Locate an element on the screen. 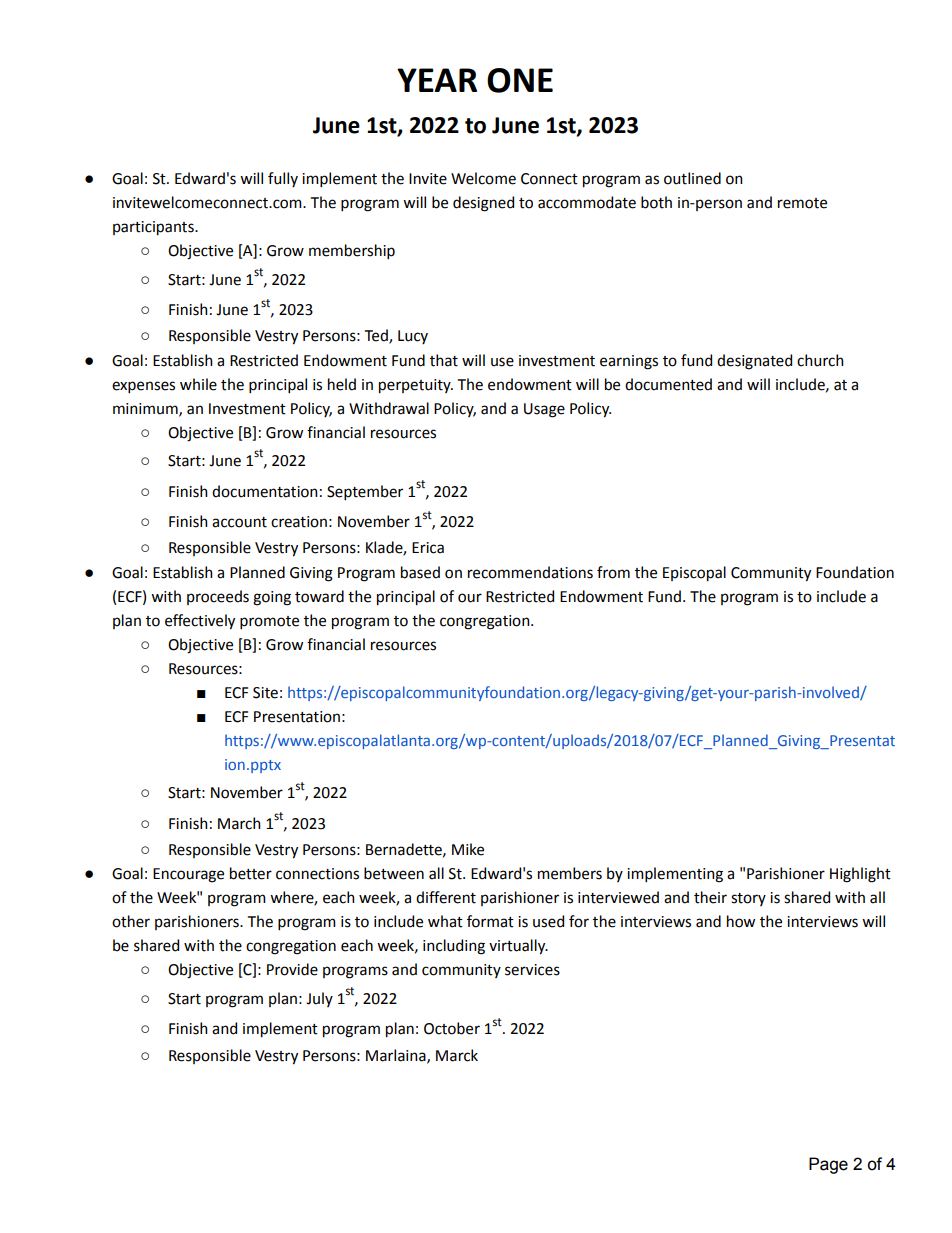 The width and height of the screenshot is (952, 1233). YEAR is located at coordinates (437, 80).
